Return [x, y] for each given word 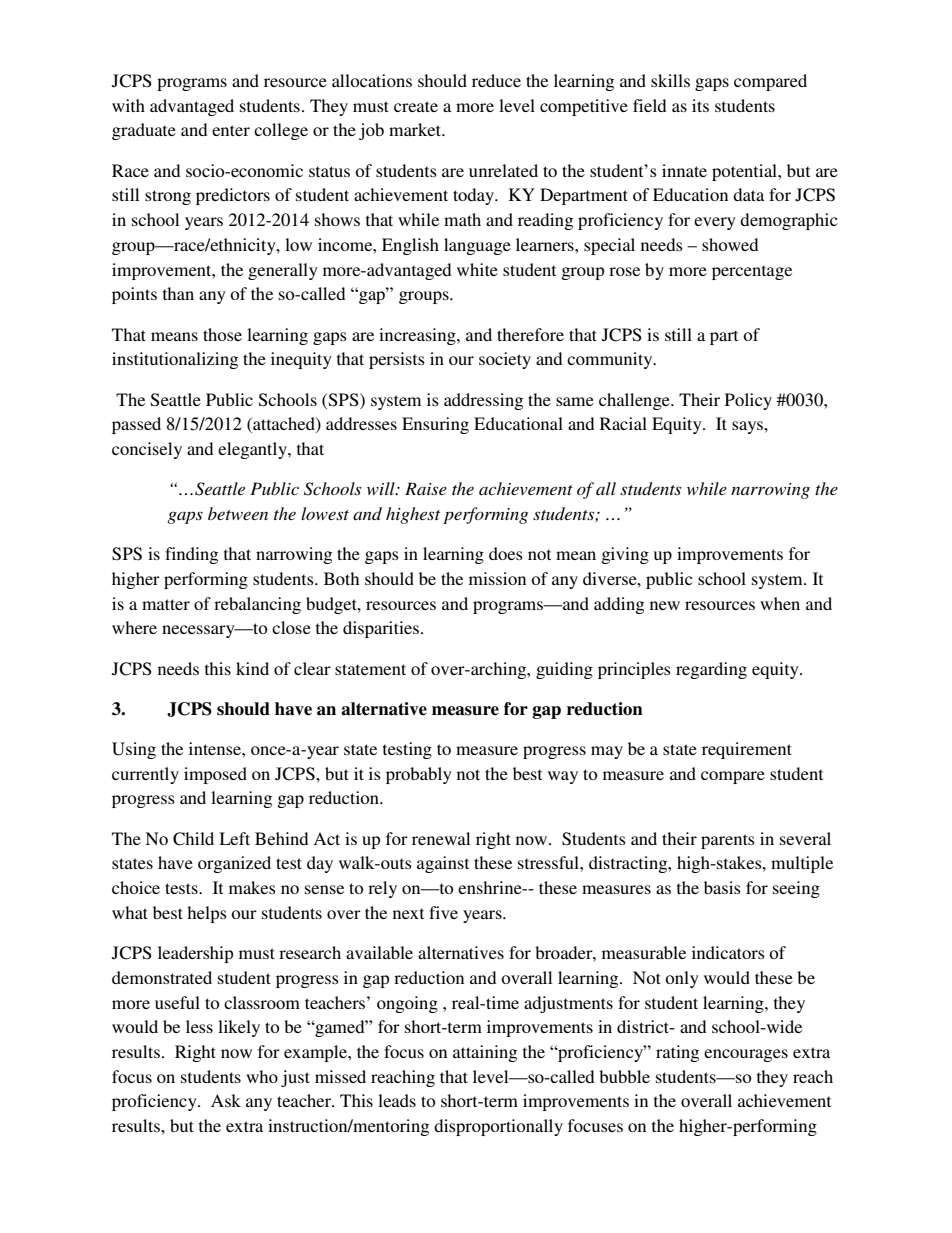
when [780, 603]
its [700, 105]
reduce [496, 80]
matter [166, 604]
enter [231, 130]
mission [497, 578]
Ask [226, 1100]
